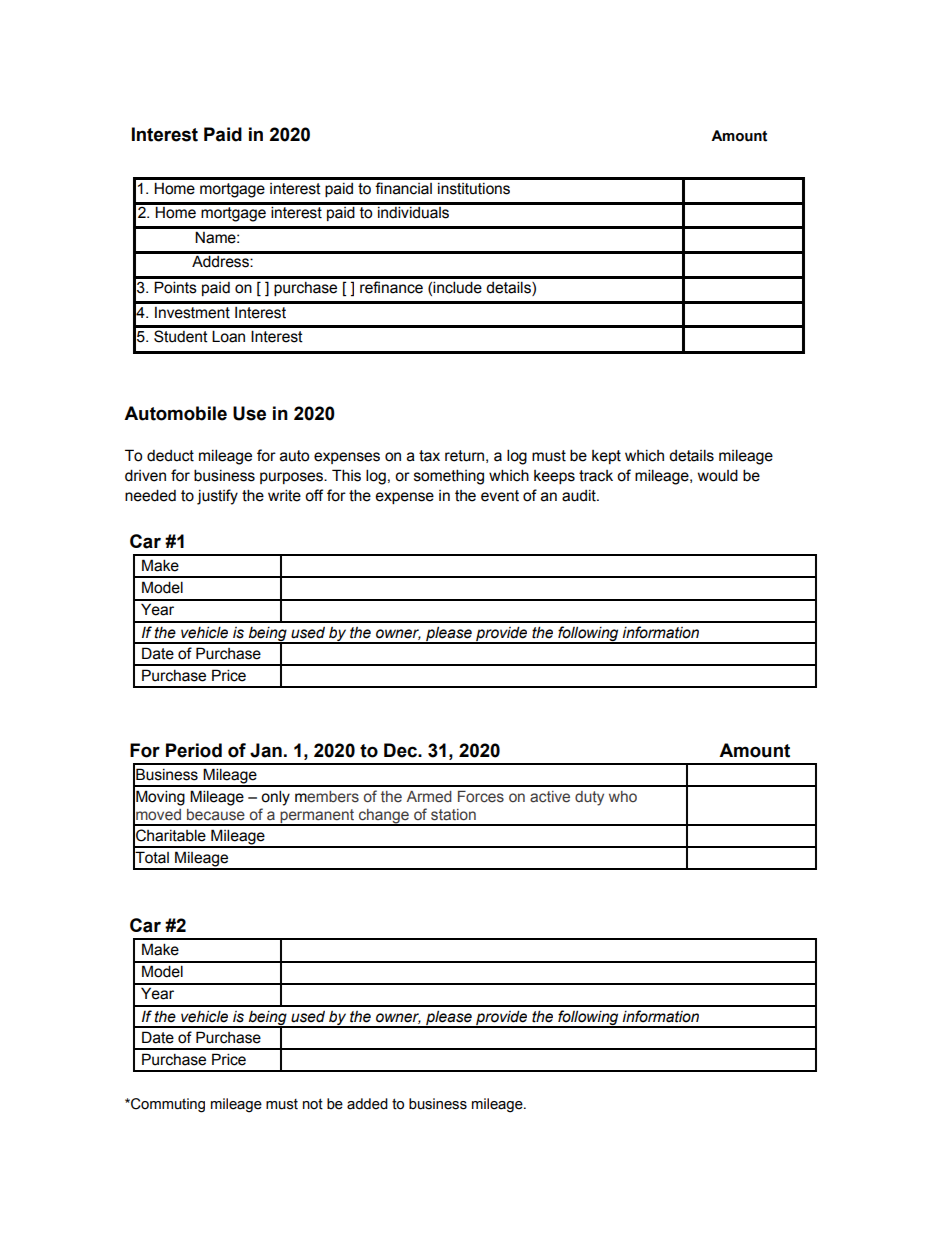 This screenshot has width=952, height=1233. What do you see at coordinates (383, 817) in the screenshot?
I see `change` at bounding box center [383, 817].
